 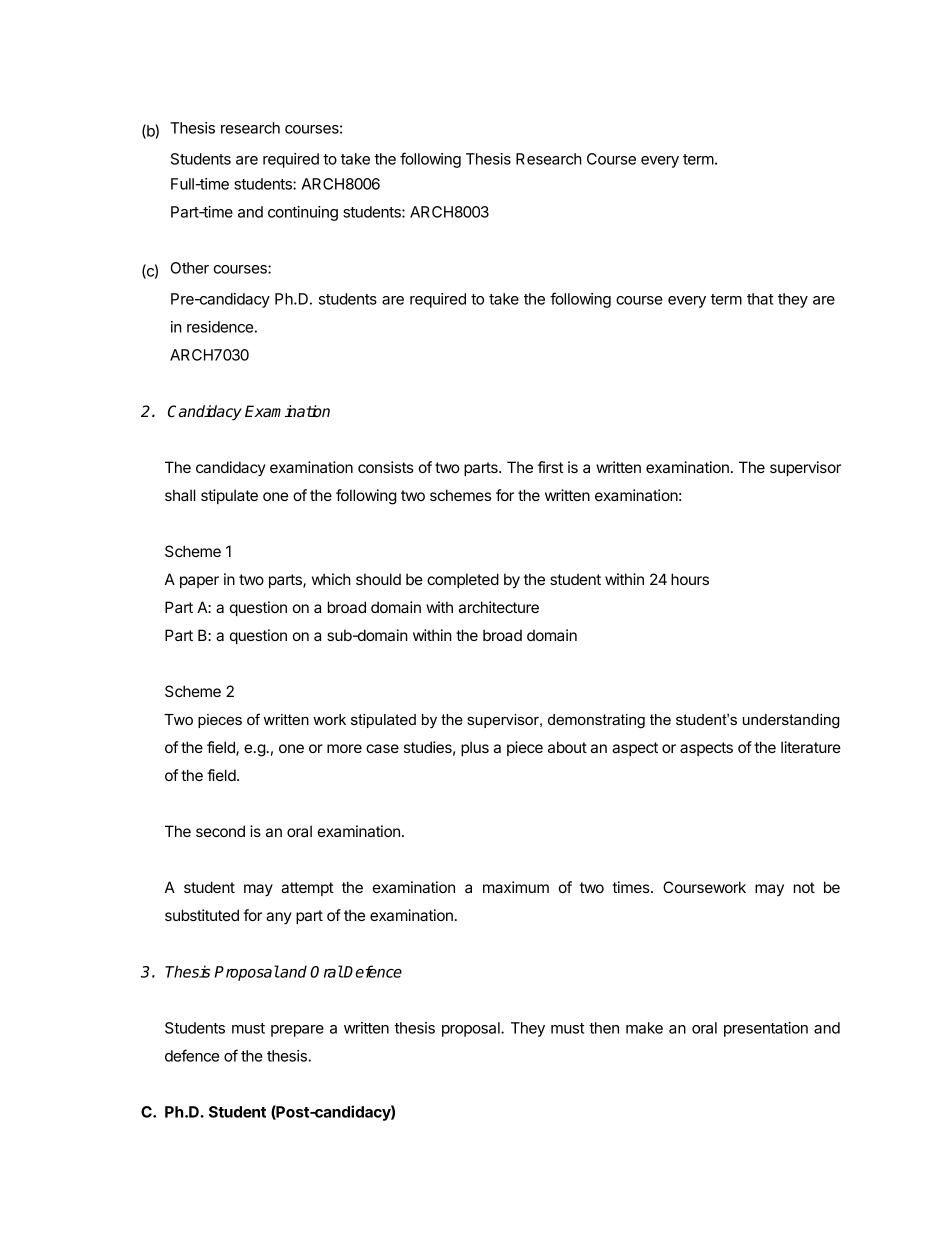 I want to click on shall, so click(x=180, y=495).
